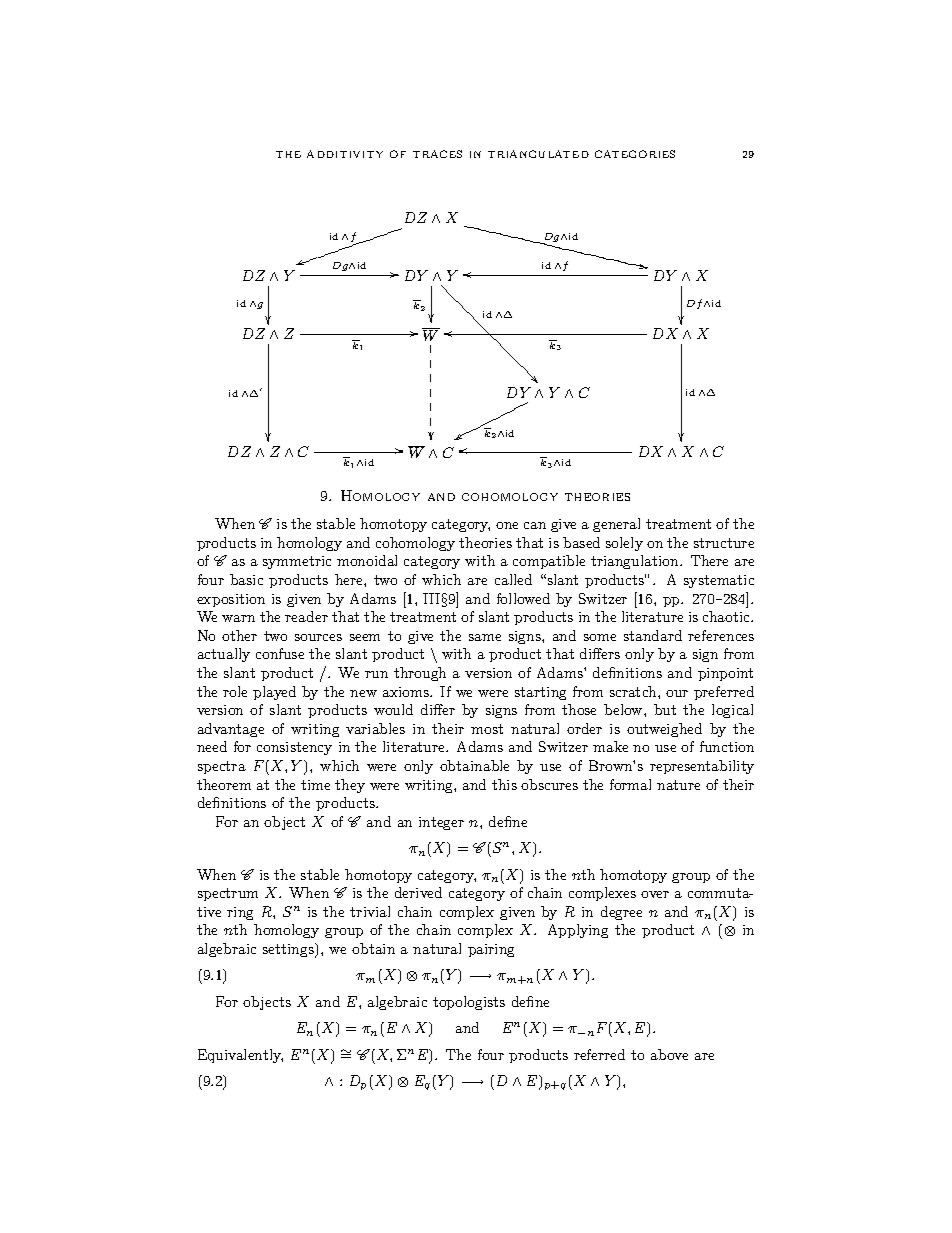 The height and width of the screenshot is (1233, 952). Describe the element at coordinates (635, 154) in the screenshot. I see `CATEGORIES` at that location.
